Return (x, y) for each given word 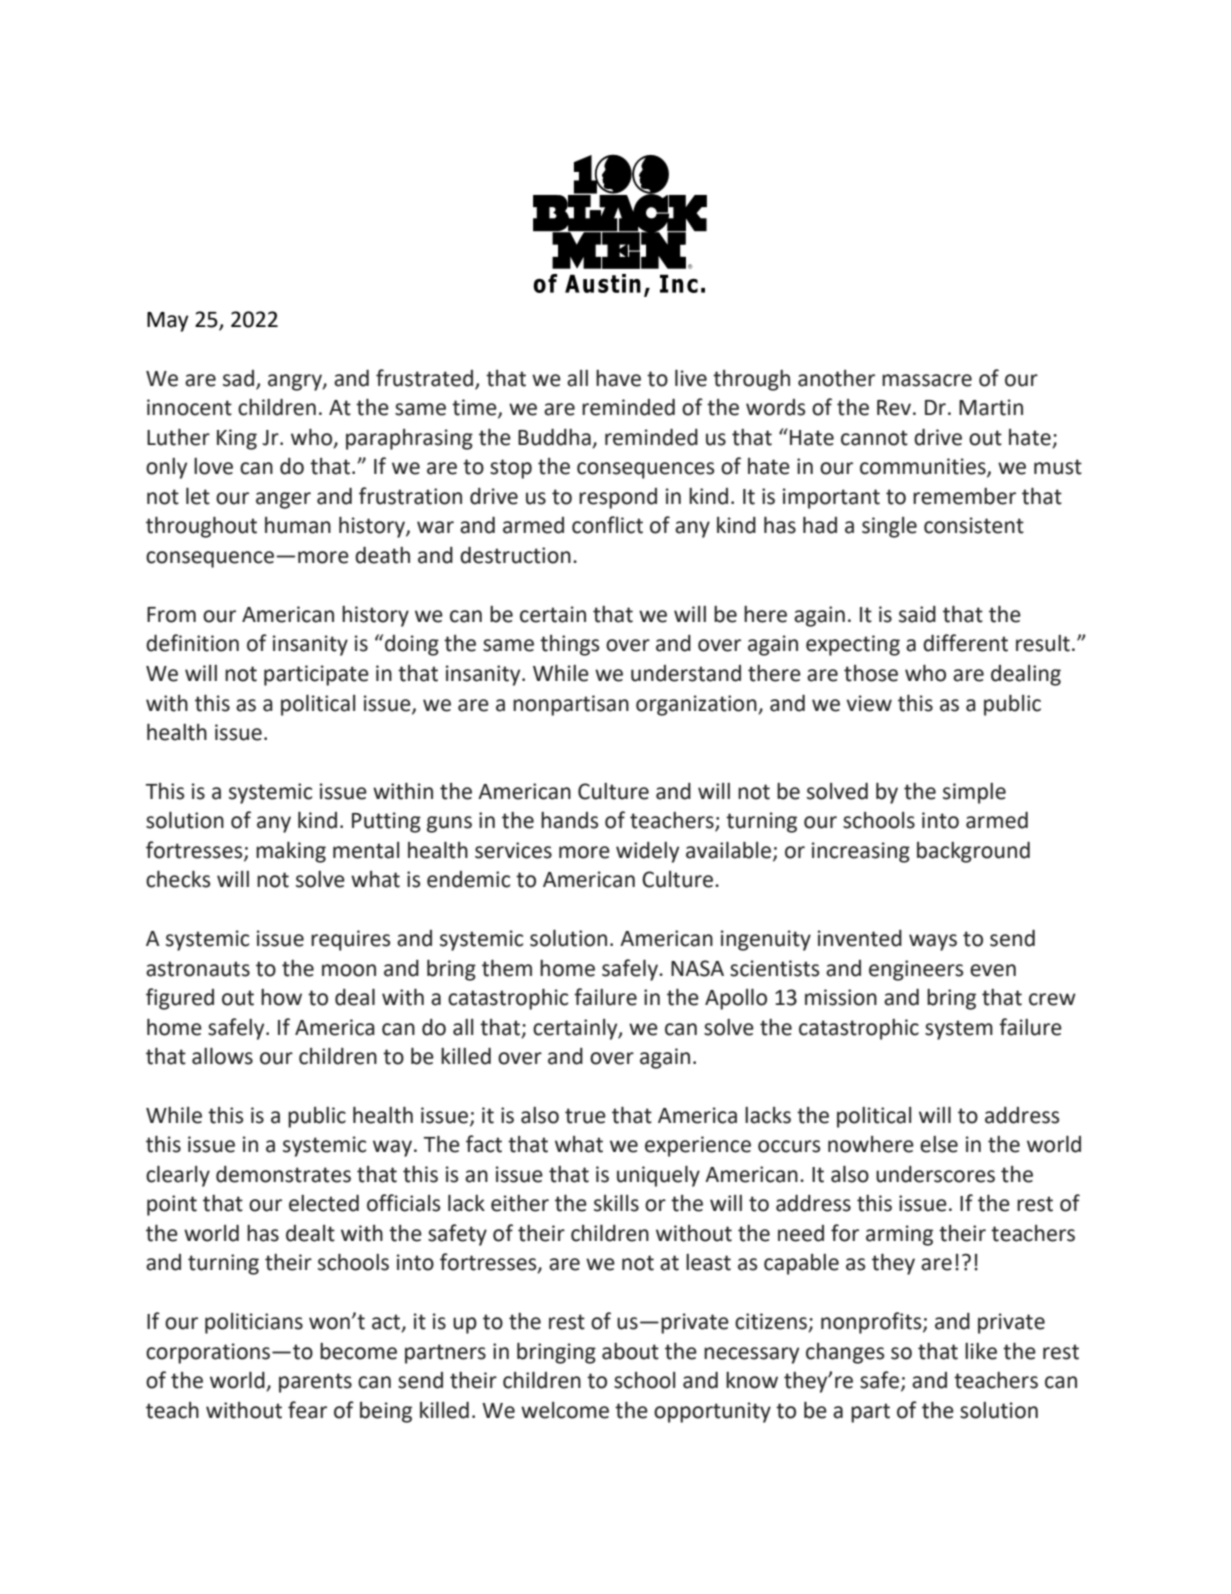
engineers (916, 970)
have (618, 378)
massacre (927, 380)
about (630, 1351)
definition (192, 643)
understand (686, 673)
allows (222, 1056)
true (585, 1116)
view (869, 703)
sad (240, 379)
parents (315, 1383)
